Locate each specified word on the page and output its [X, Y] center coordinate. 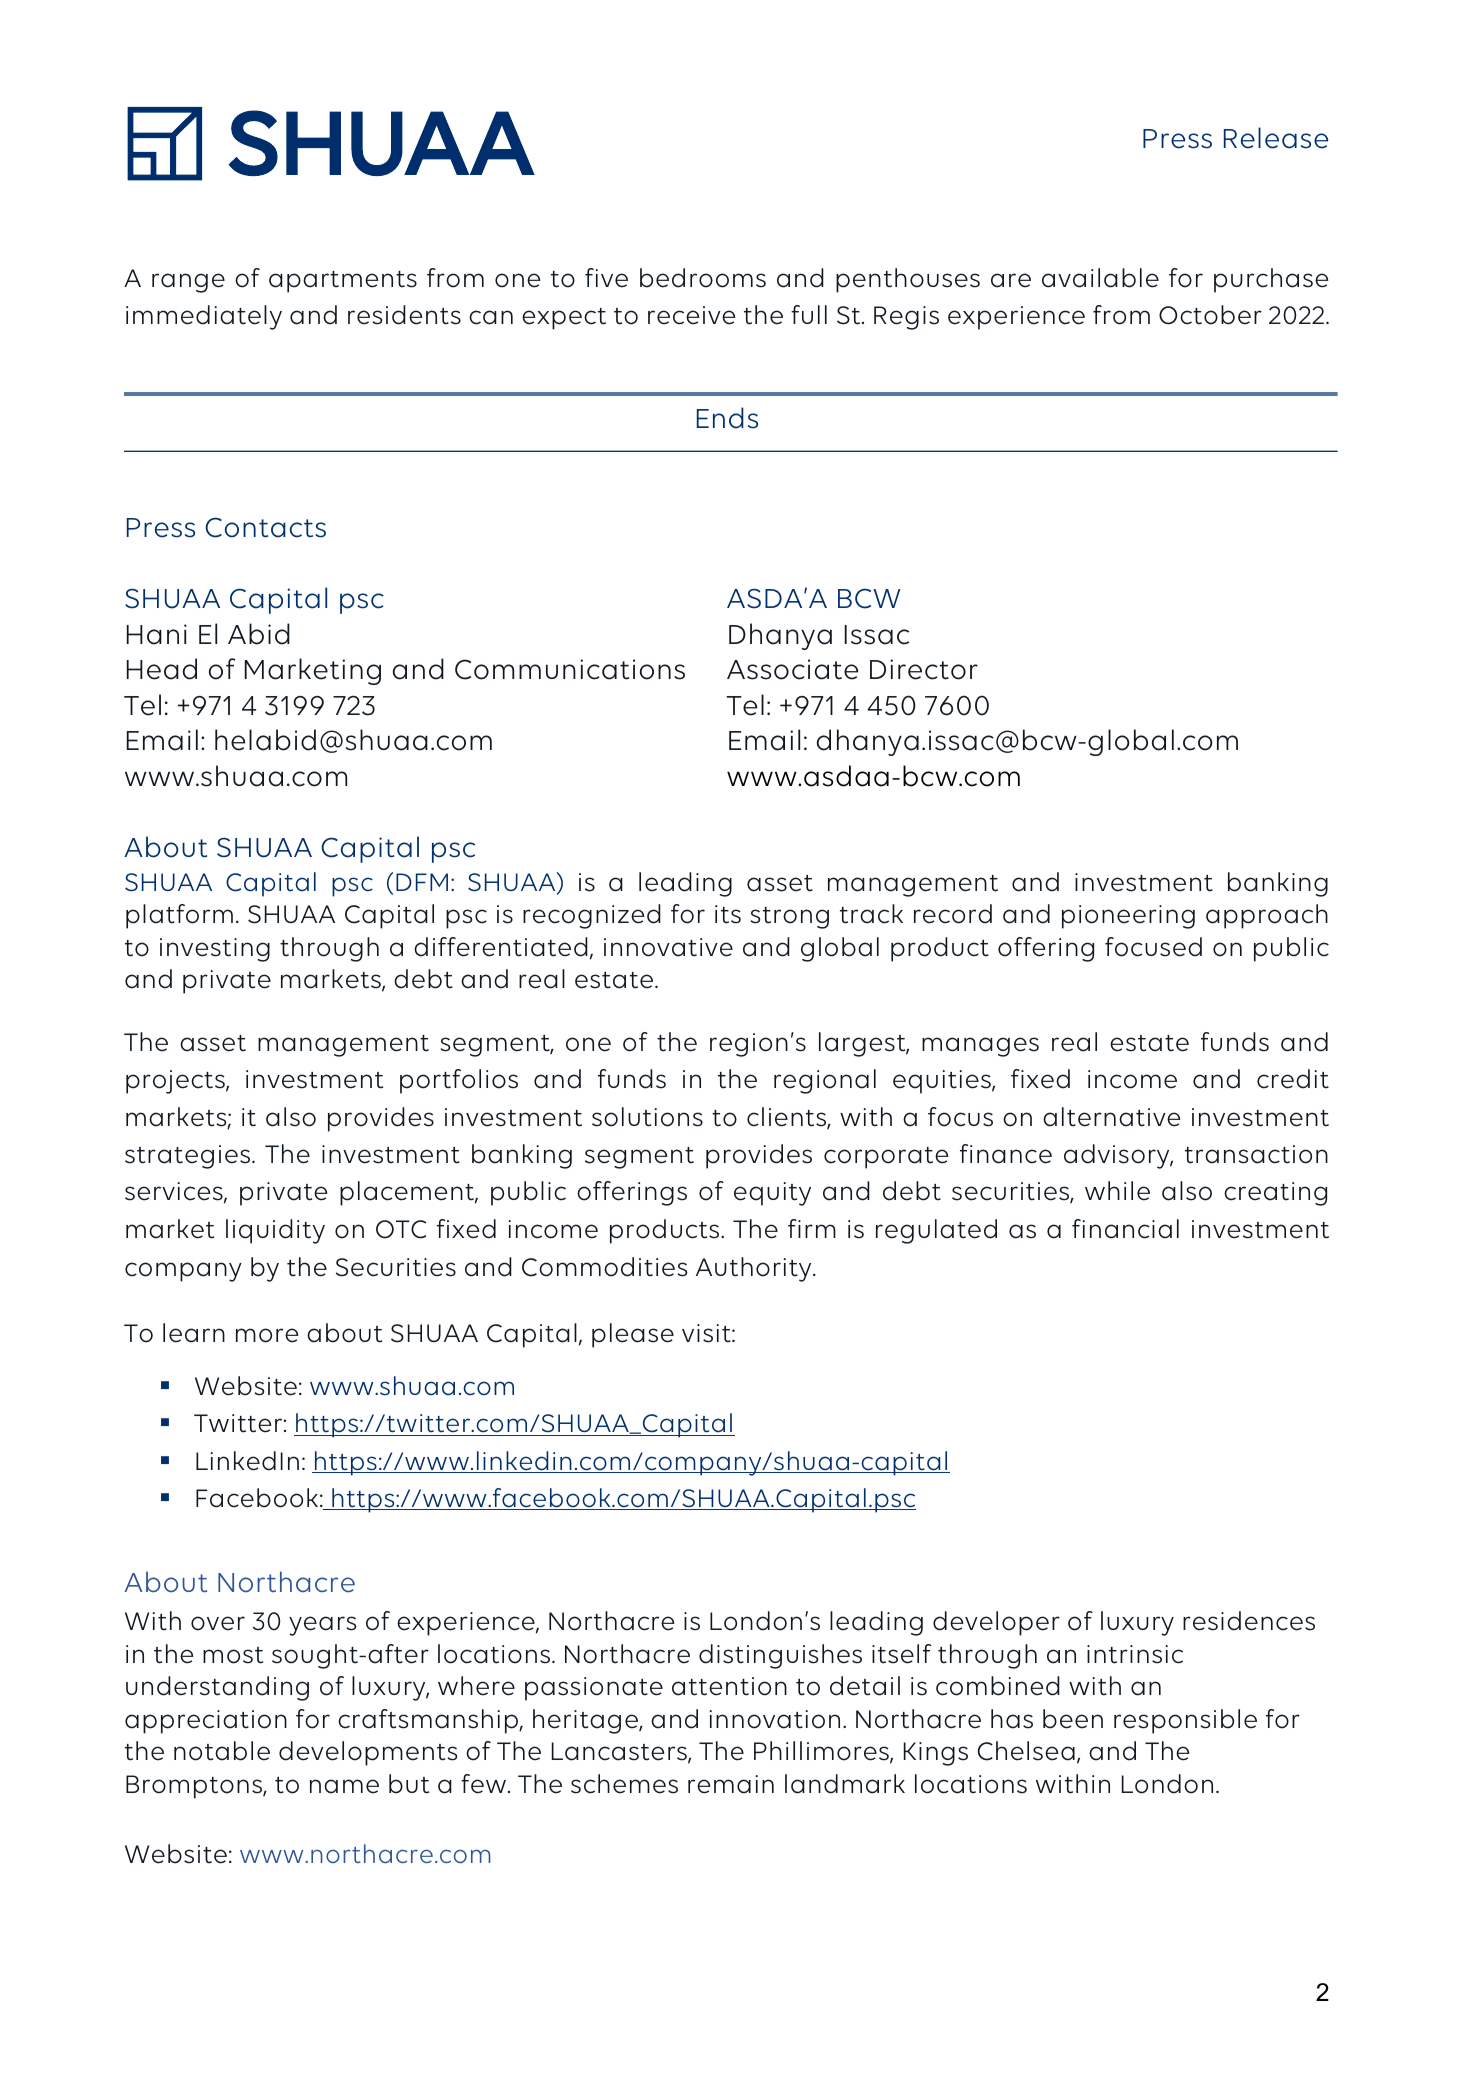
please [633, 1335]
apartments [343, 282]
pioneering [1128, 917]
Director [924, 669]
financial [1125, 1229]
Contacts [265, 527]
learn [194, 1333]
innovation [775, 1719]
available [1100, 278]
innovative [668, 947]
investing [215, 950]
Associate [793, 669]
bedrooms [703, 278]
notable [222, 1751]
